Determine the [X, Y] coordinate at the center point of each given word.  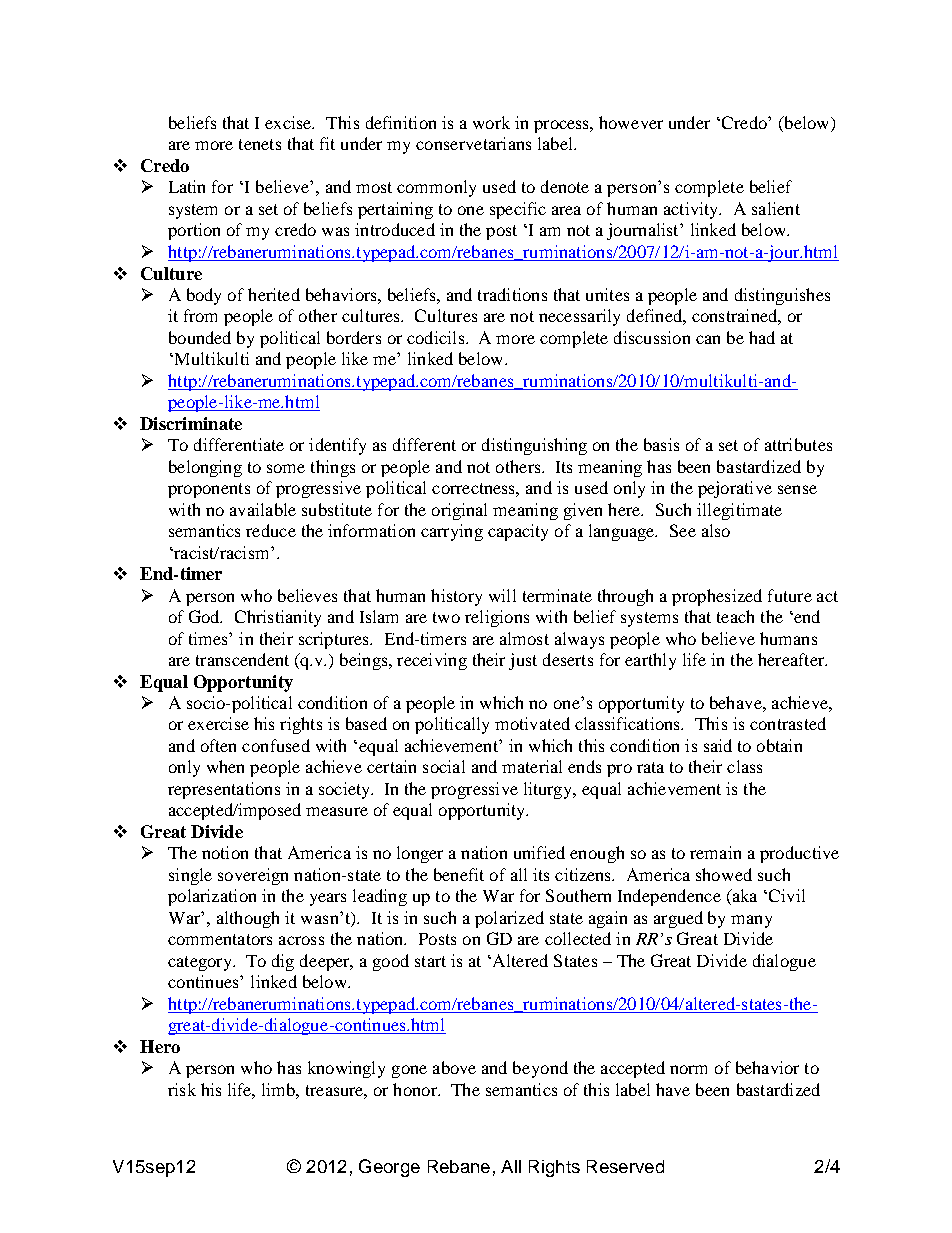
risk [182, 1089]
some [286, 468]
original [459, 511]
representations [224, 790]
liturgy [549, 790]
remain [715, 852]
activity [692, 210]
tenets [260, 144]
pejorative [735, 489]
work [491, 122]
